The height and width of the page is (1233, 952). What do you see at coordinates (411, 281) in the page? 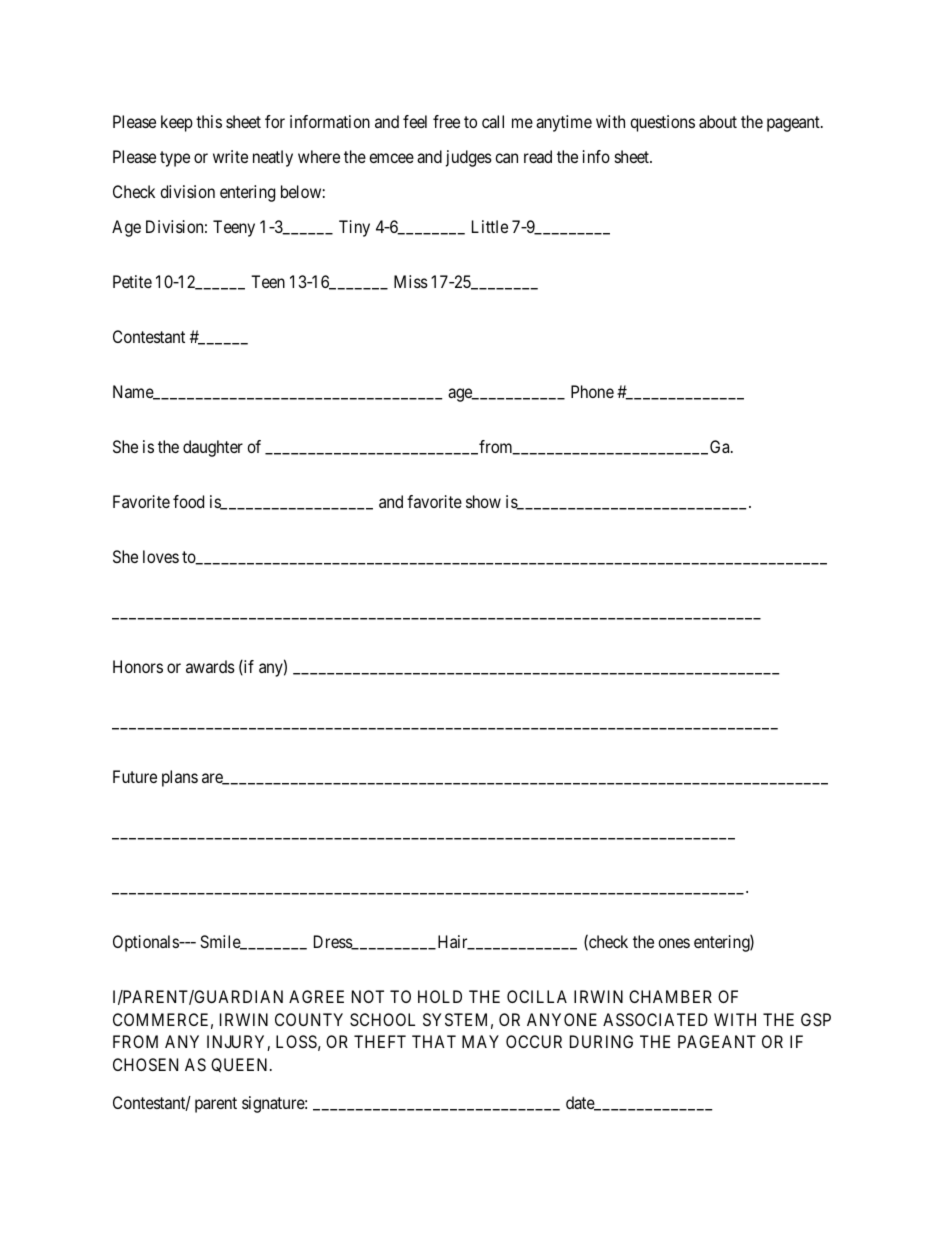
I see `Miss` at bounding box center [411, 281].
